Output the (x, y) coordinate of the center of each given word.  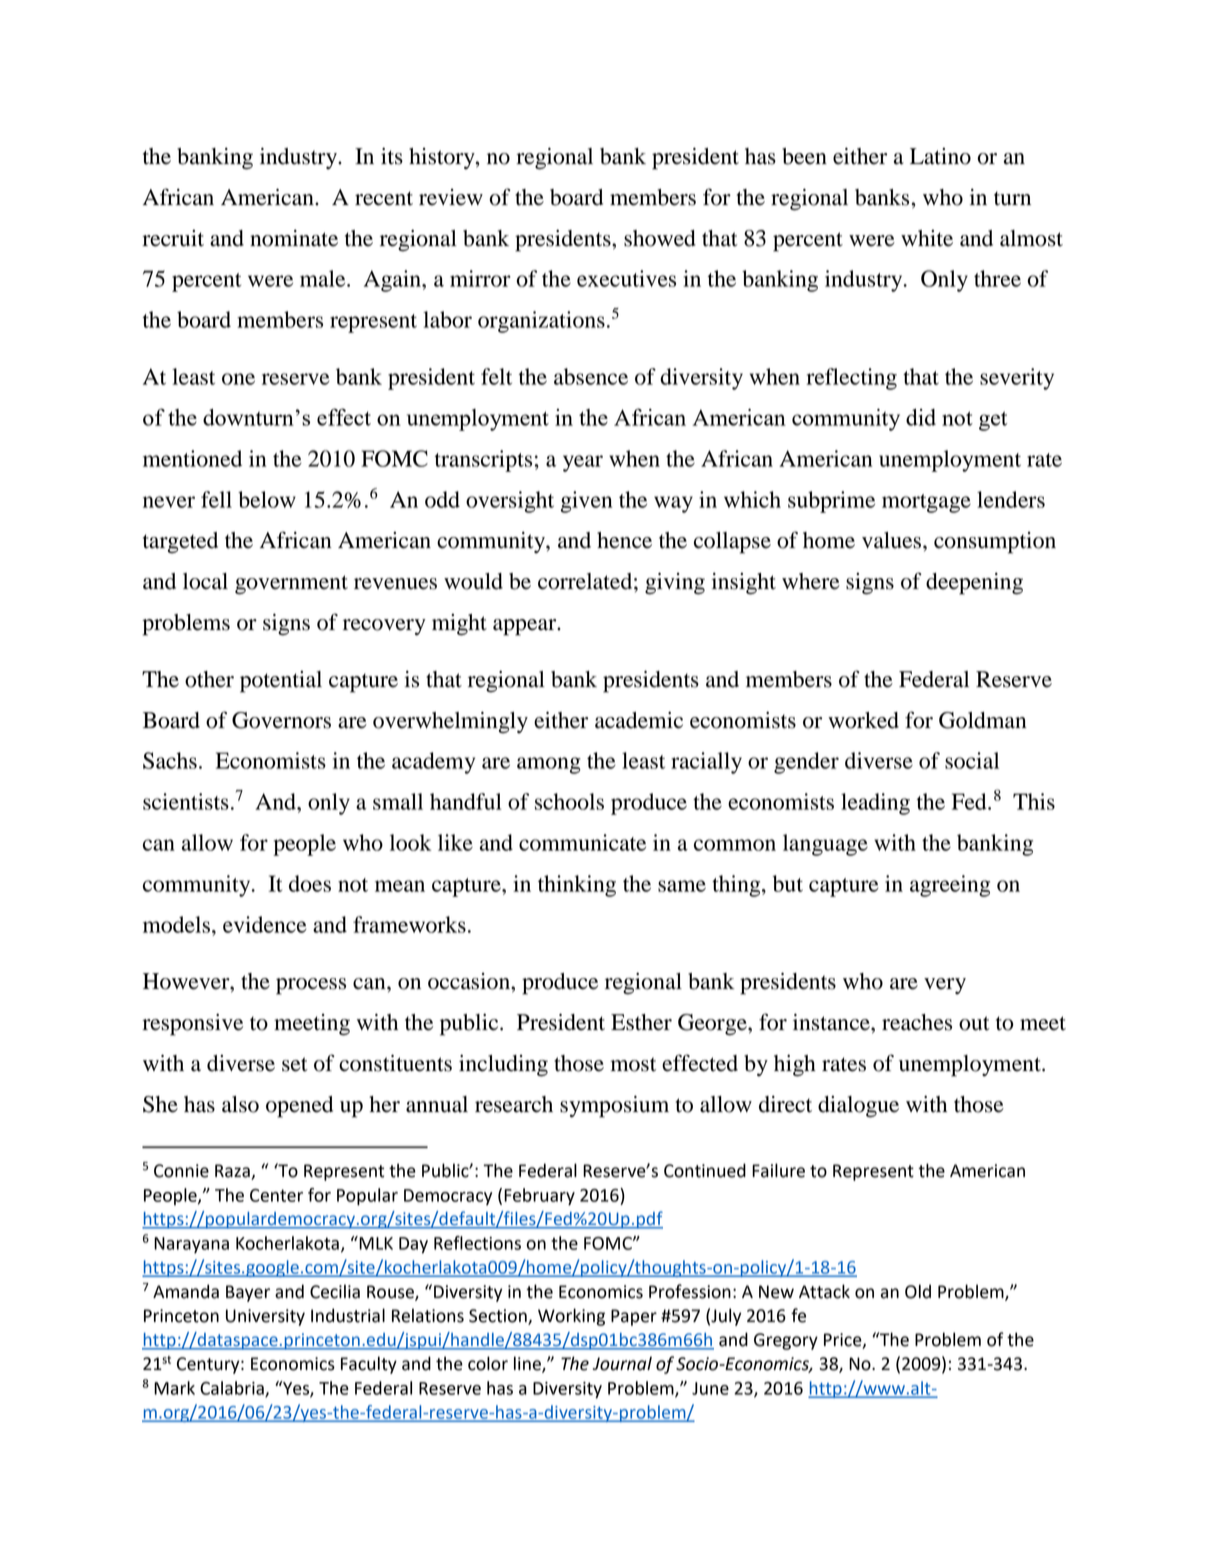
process (311, 986)
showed (660, 238)
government (291, 585)
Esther (641, 1022)
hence (624, 540)
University (265, 1317)
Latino (940, 156)
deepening (974, 584)
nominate (294, 238)
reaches (917, 1022)
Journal (622, 1363)
